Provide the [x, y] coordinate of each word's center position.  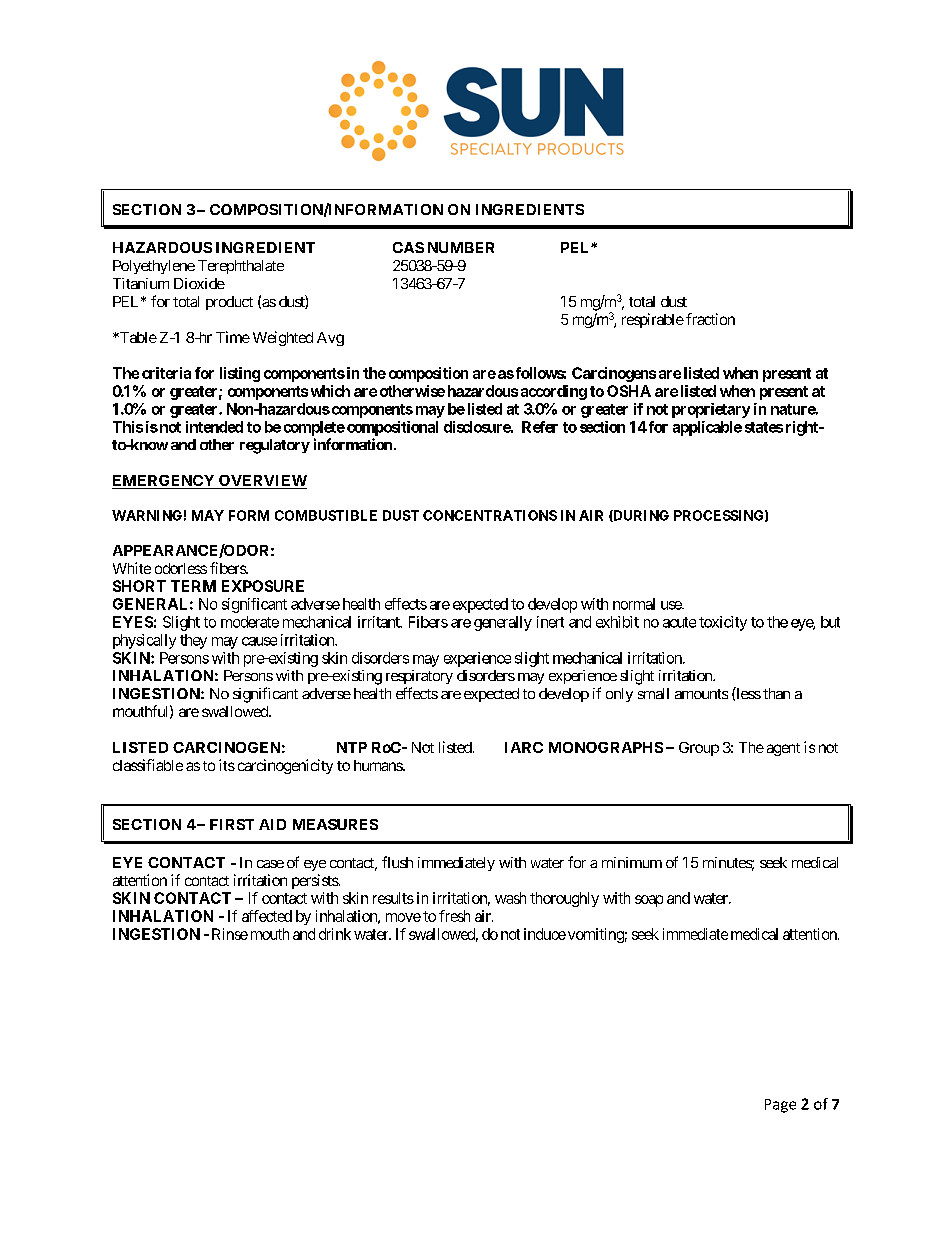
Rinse [230, 934]
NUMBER [461, 247]
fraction [710, 319]
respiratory [419, 677]
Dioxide [199, 283]
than [776, 693]
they [193, 641]
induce [545, 934]
